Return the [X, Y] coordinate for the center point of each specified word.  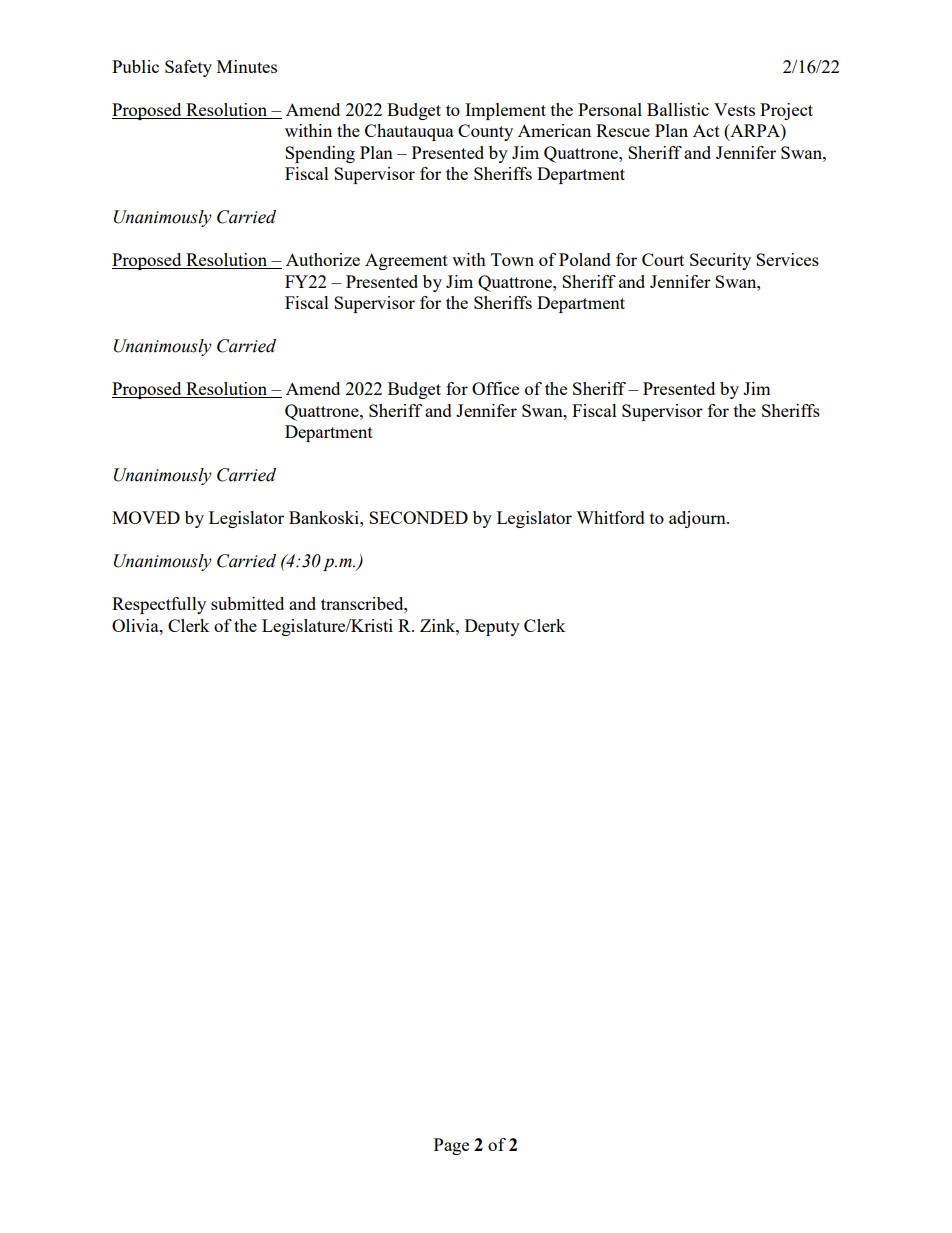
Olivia [136, 625]
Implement [505, 111]
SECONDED [418, 517]
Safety [188, 68]
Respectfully [159, 605]
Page [451, 1146]
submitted [247, 603]
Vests [734, 109]
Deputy [492, 627]
